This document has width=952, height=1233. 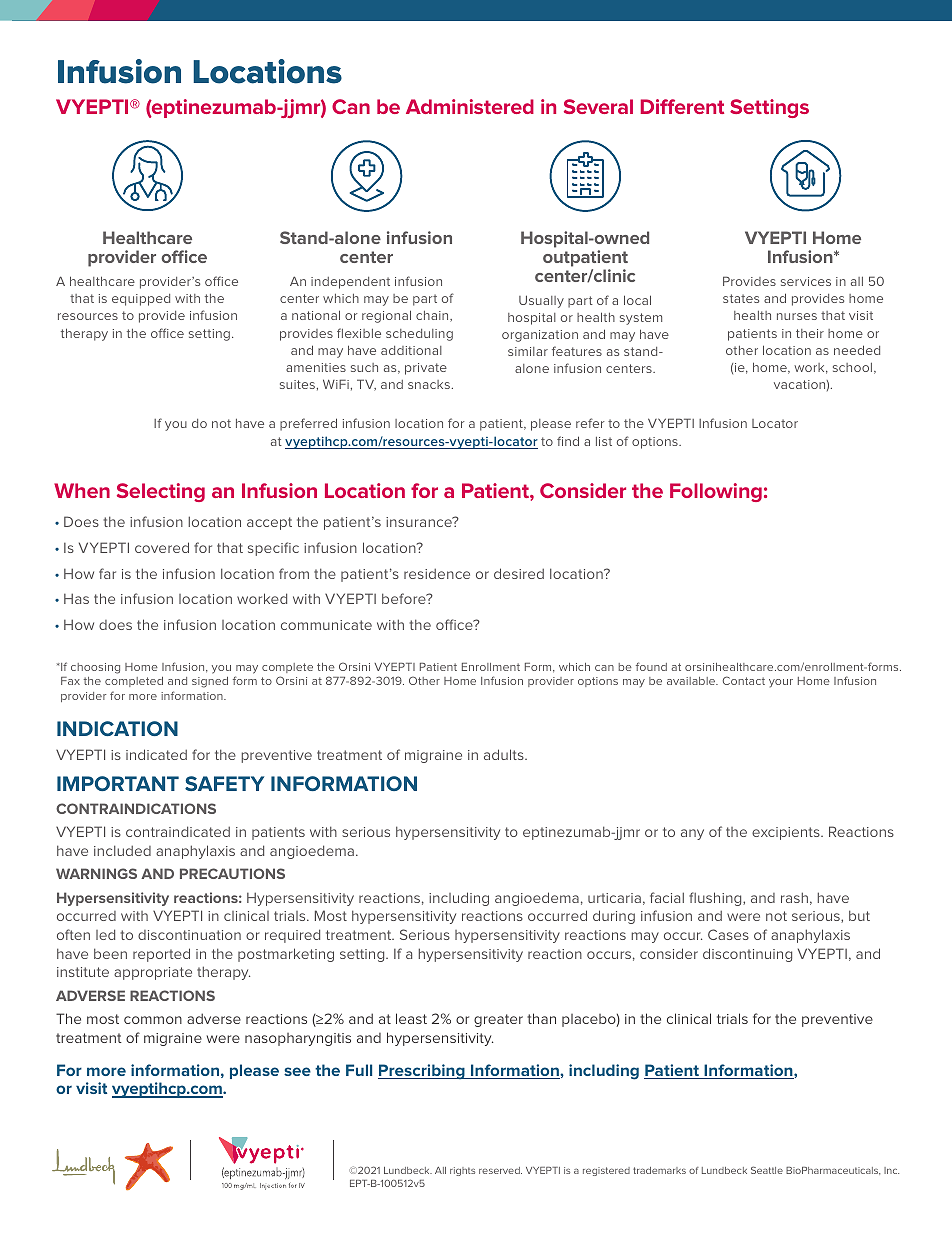 What do you see at coordinates (470, 106) in the document?
I see `Administered` at bounding box center [470, 106].
